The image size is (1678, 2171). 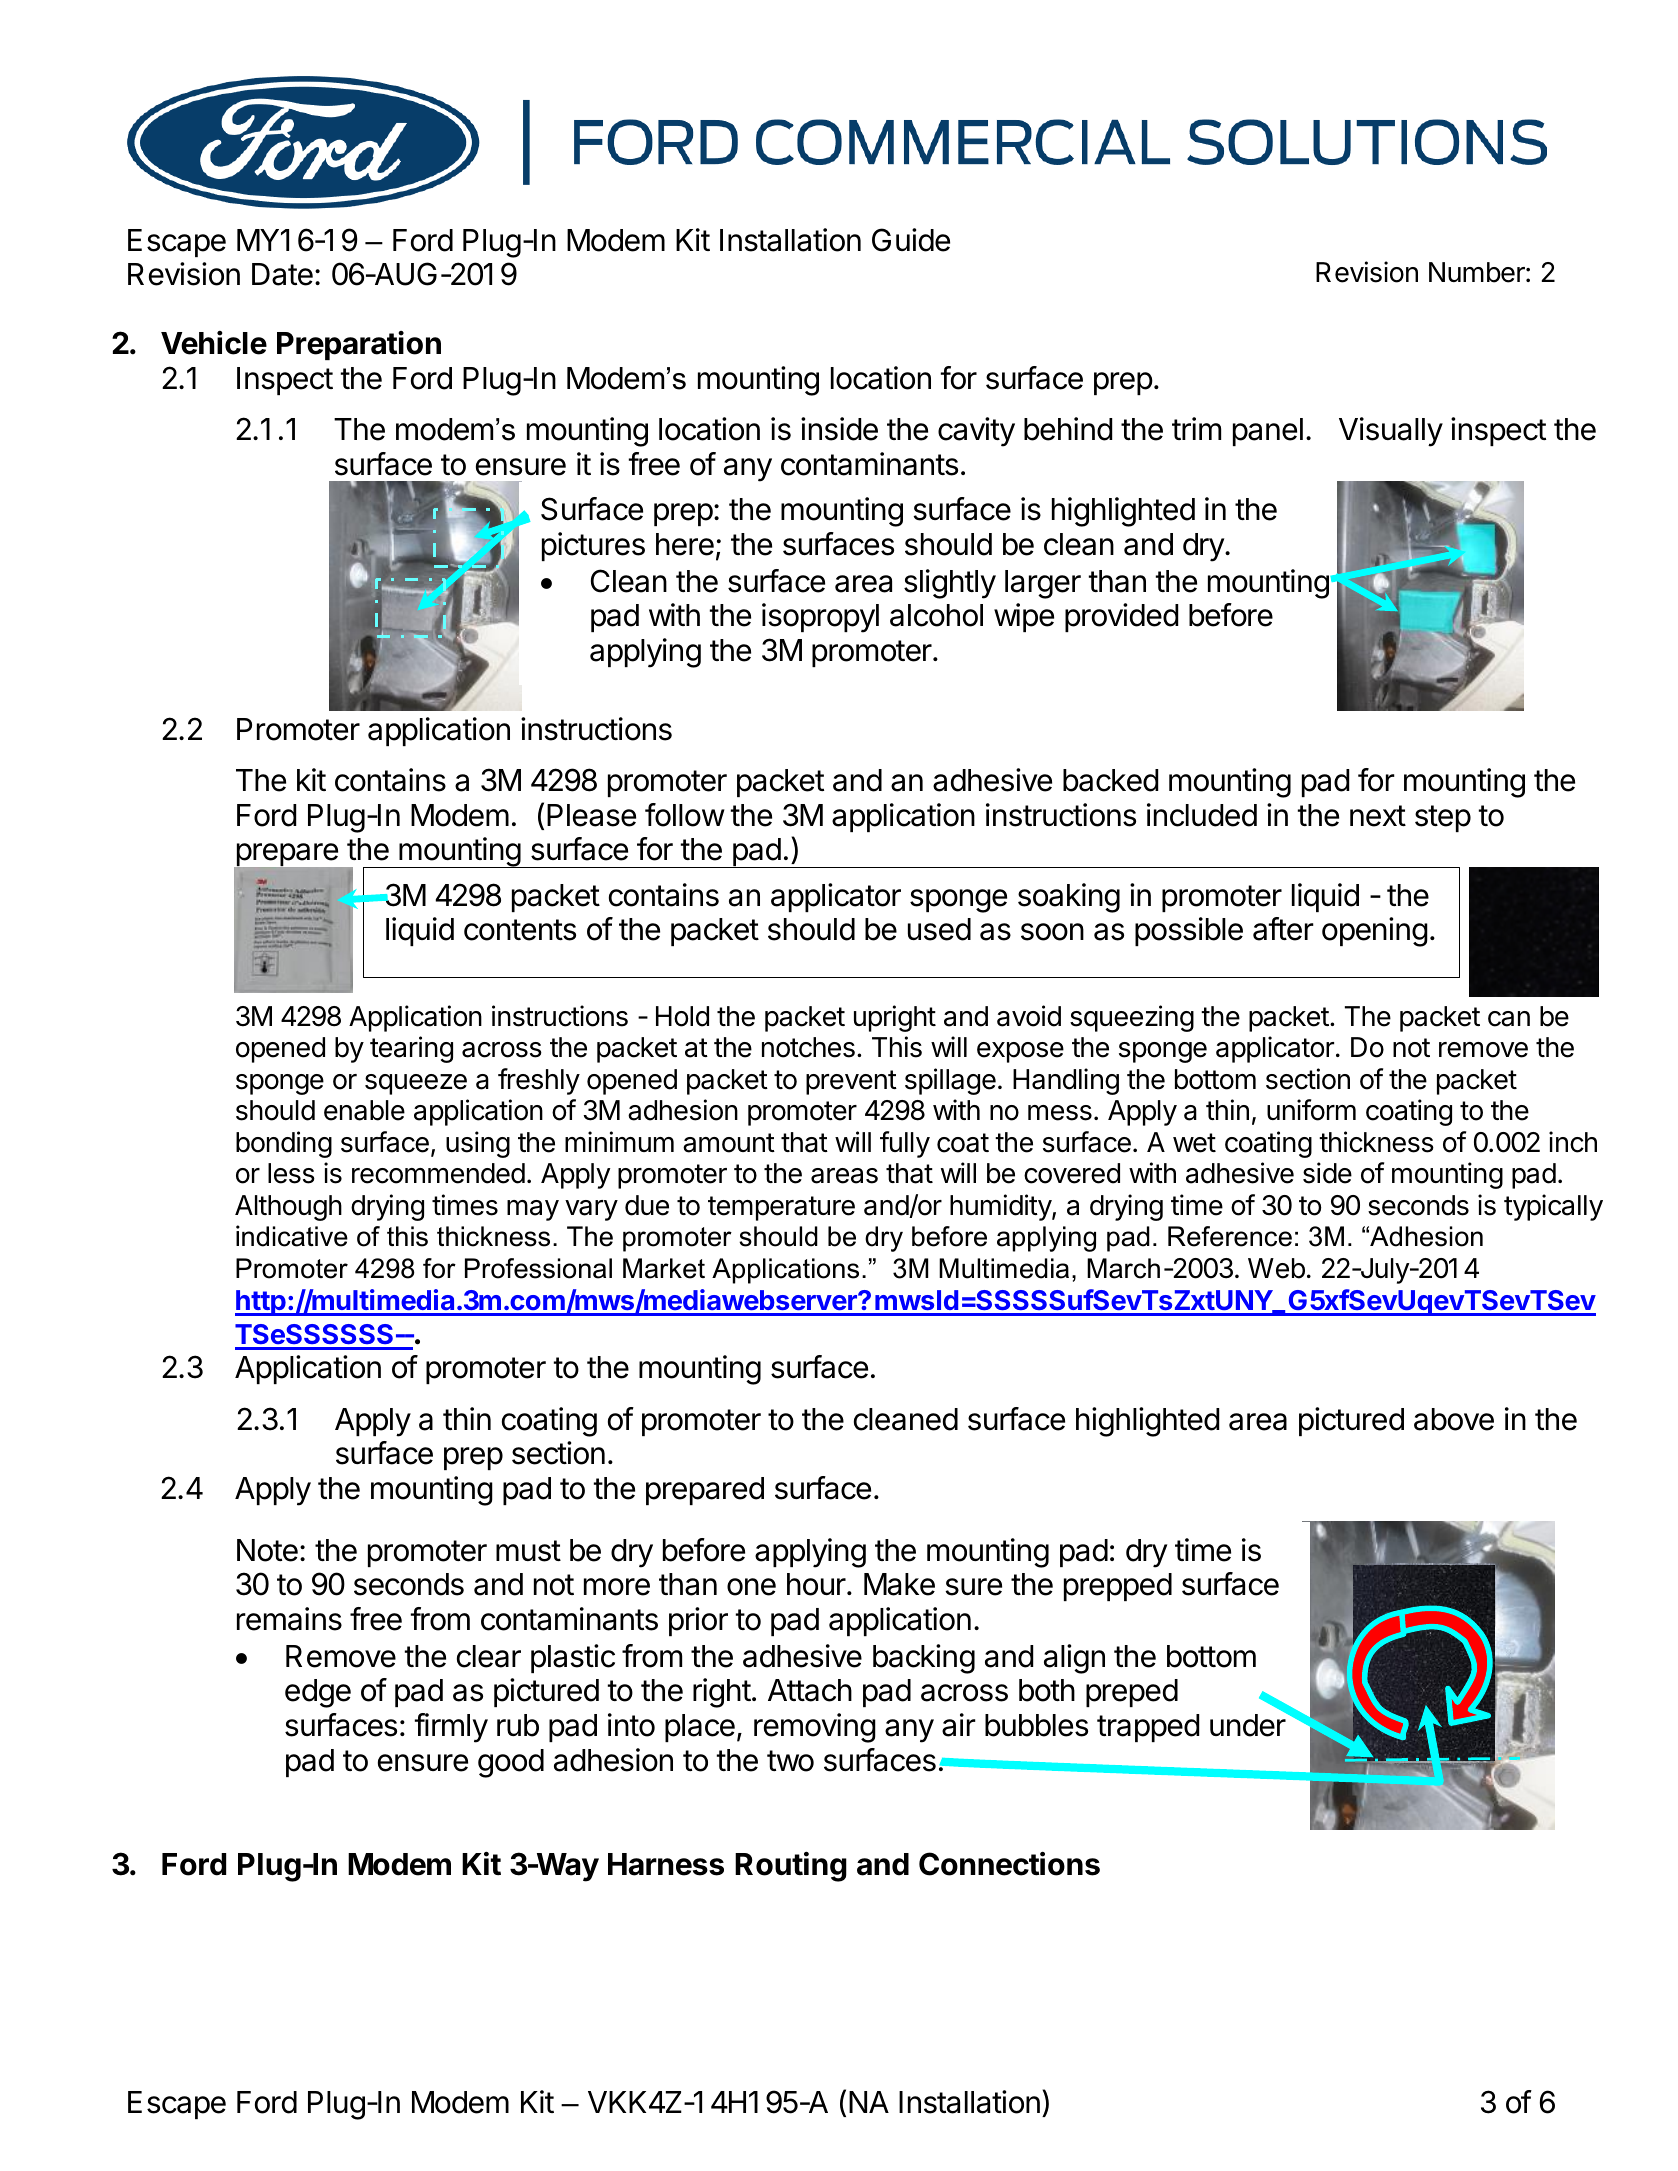 I want to click on Visually, so click(x=1391, y=432).
